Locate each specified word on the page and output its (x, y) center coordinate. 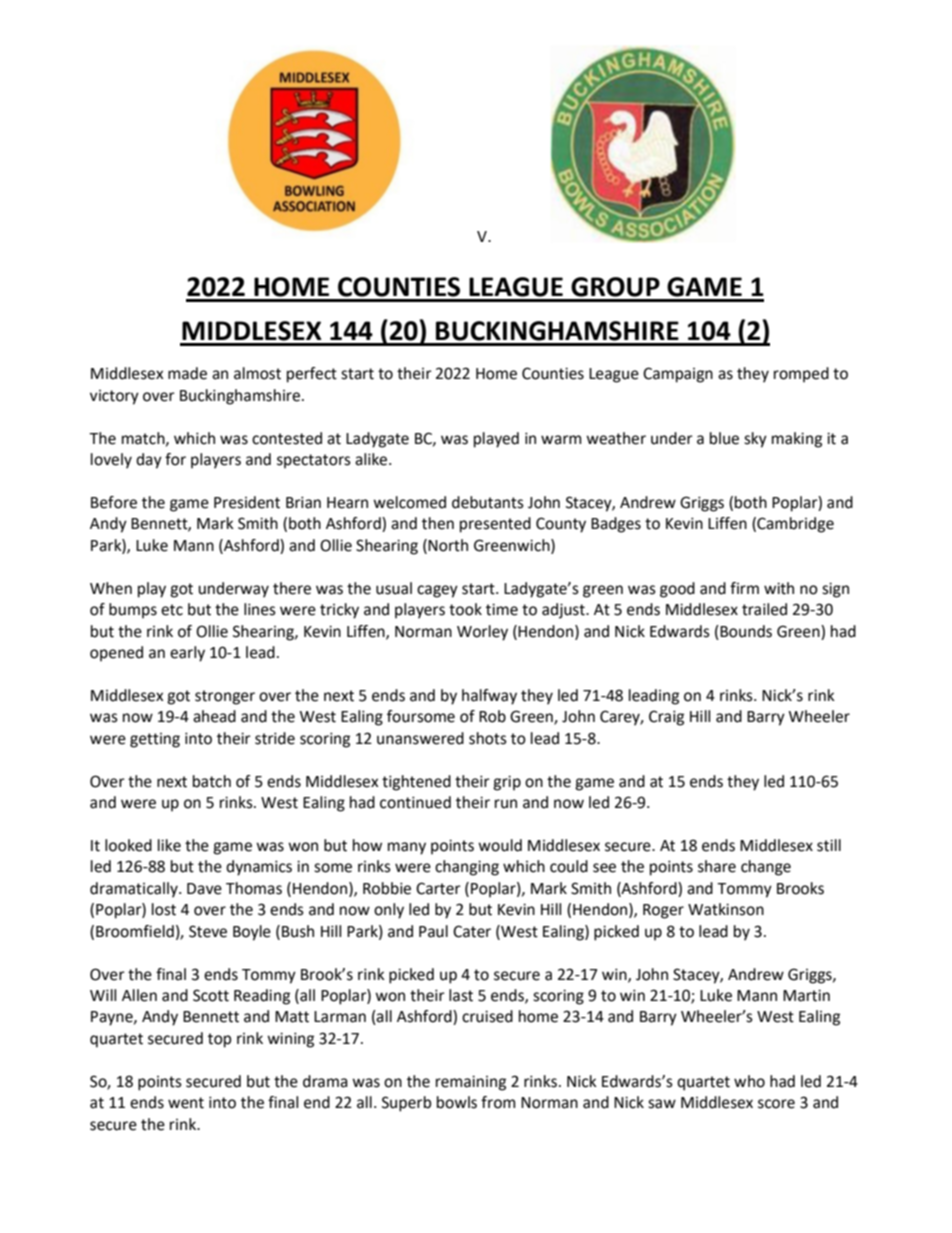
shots (488, 738)
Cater (472, 931)
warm (561, 440)
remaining (471, 1083)
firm (744, 588)
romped (801, 375)
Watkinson (726, 909)
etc (172, 610)
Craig (666, 718)
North (448, 545)
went (186, 1103)
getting (155, 740)
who (749, 1081)
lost (164, 909)
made (187, 373)
